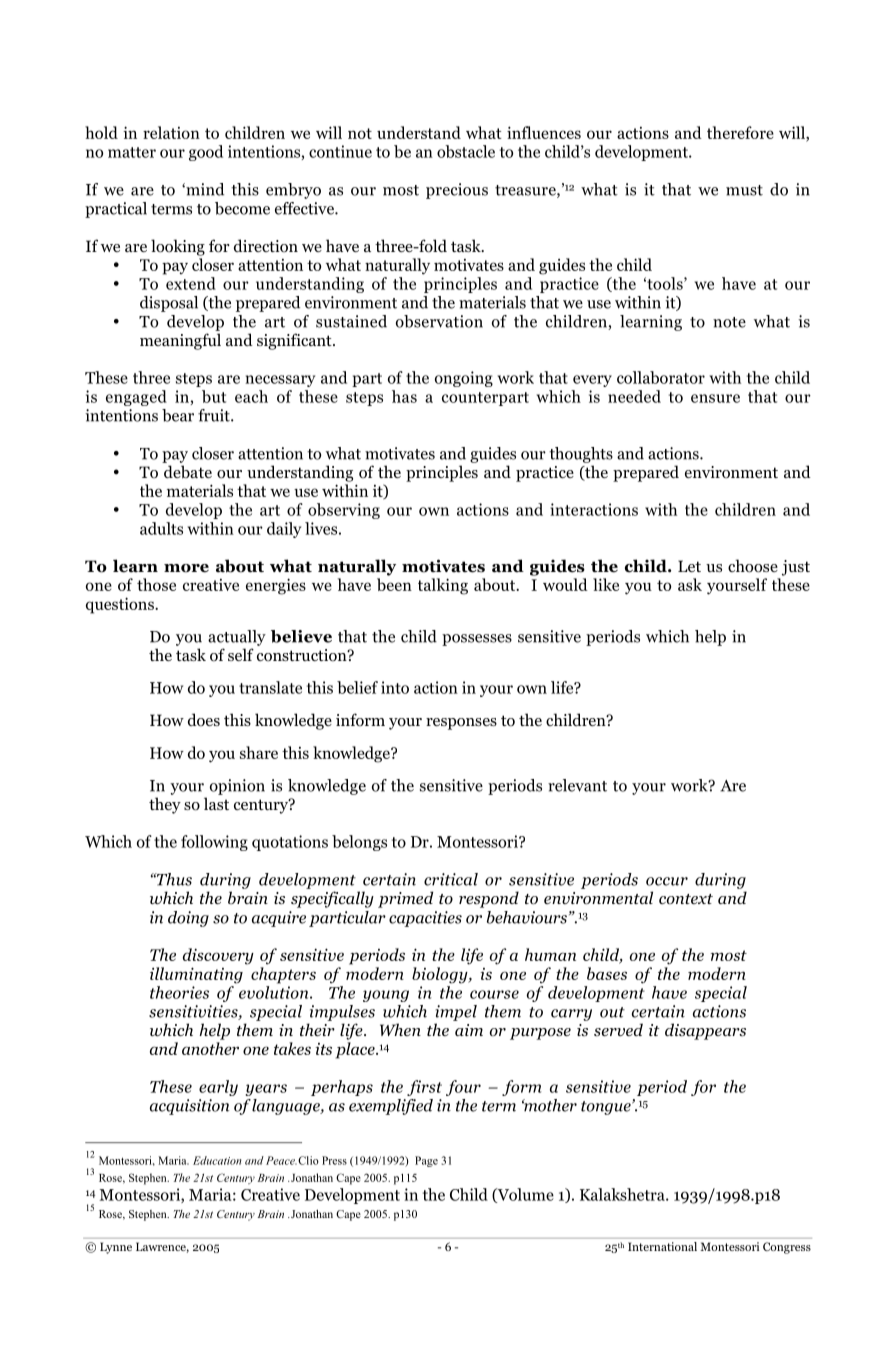  I want to click on Page, so click(426, 1161).
